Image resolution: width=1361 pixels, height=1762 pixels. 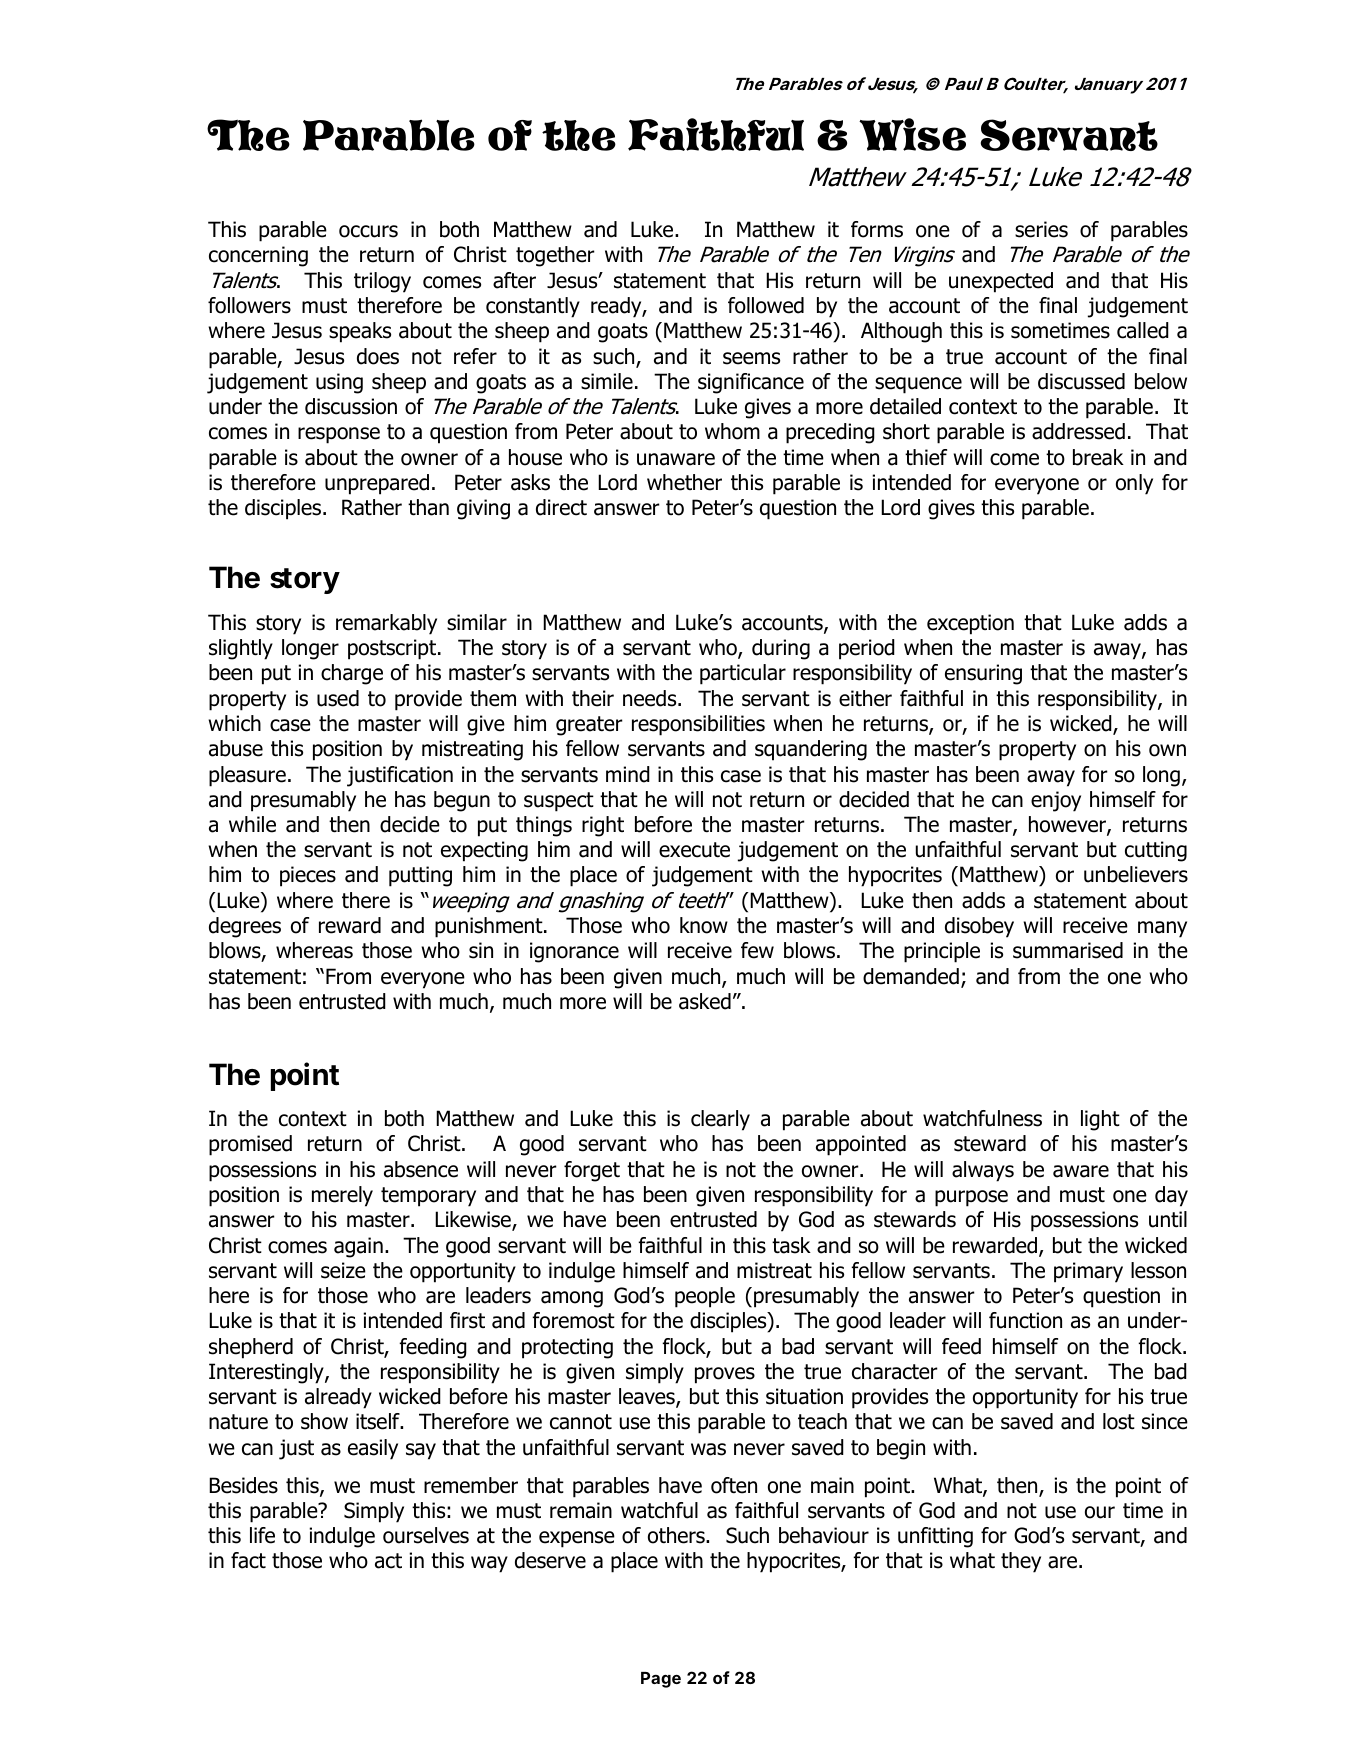 I want to click on fact, so click(x=248, y=1560).
